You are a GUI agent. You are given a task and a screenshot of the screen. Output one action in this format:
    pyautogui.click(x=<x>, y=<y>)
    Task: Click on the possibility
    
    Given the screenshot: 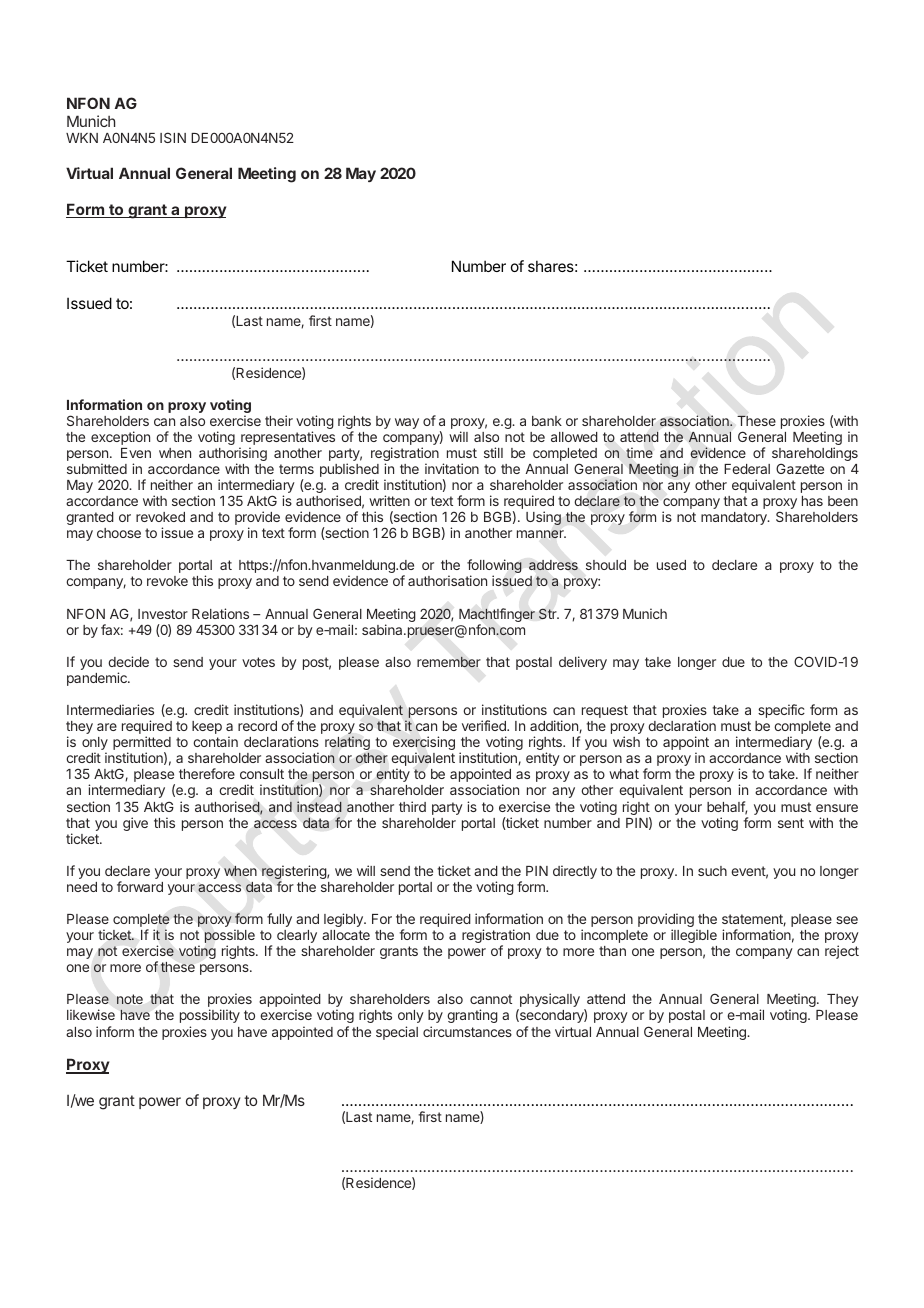 What is the action you would take?
    pyautogui.click(x=210, y=1016)
